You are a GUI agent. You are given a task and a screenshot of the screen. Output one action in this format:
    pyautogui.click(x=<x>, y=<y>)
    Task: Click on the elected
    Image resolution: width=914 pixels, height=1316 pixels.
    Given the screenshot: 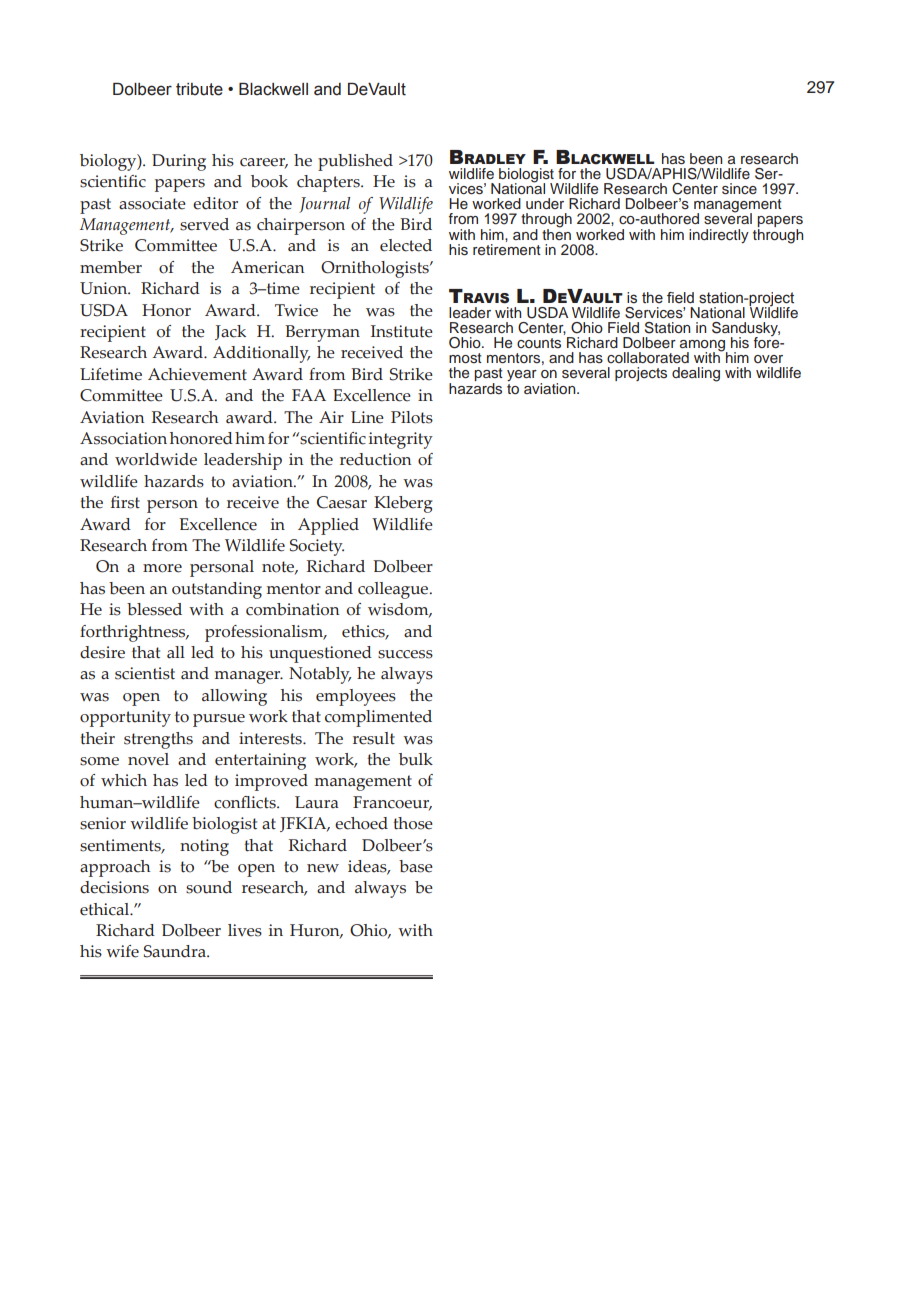 What is the action you would take?
    pyautogui.click(x=406, y=245)
